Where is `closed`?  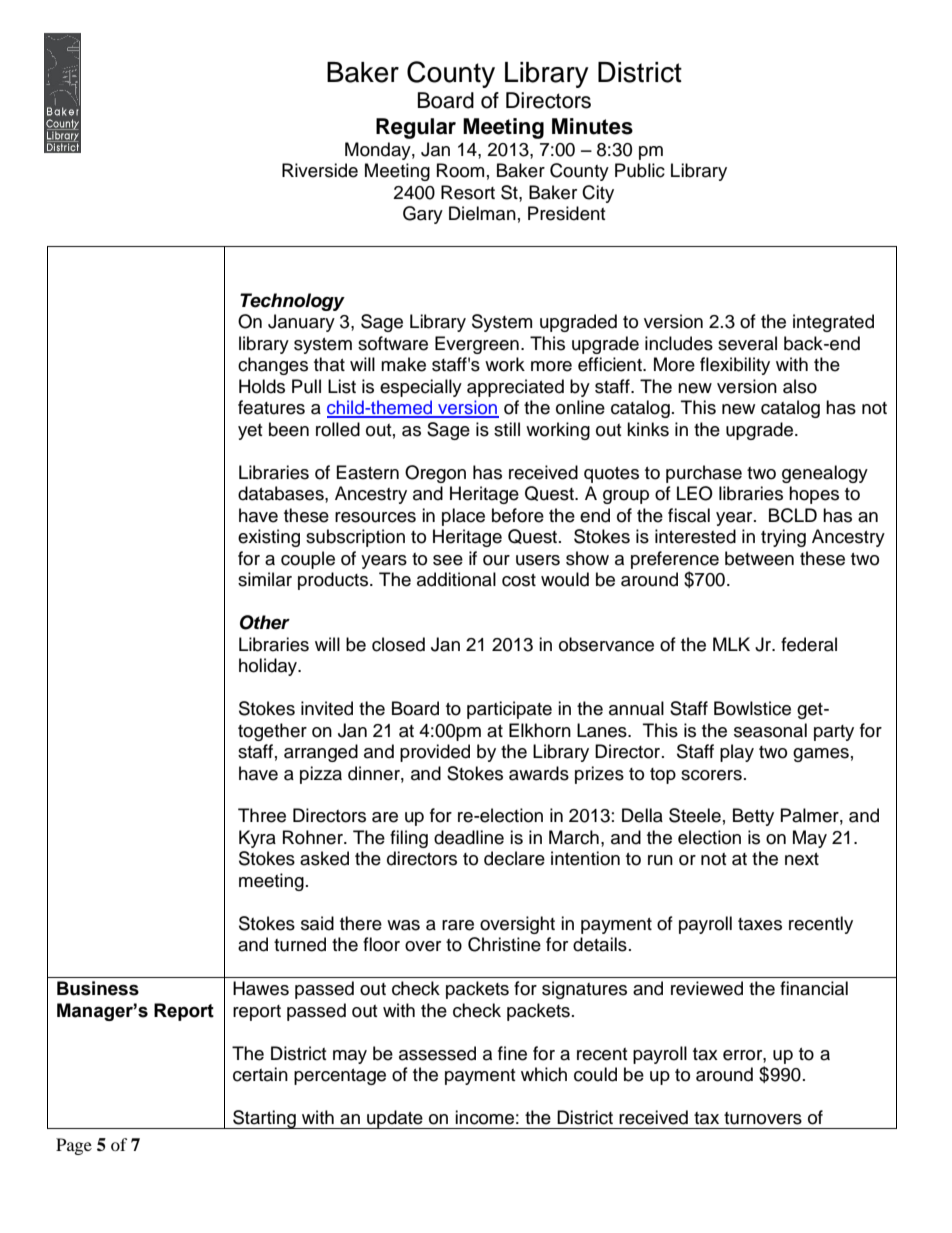
closed is located at coordinates (398, 644).
